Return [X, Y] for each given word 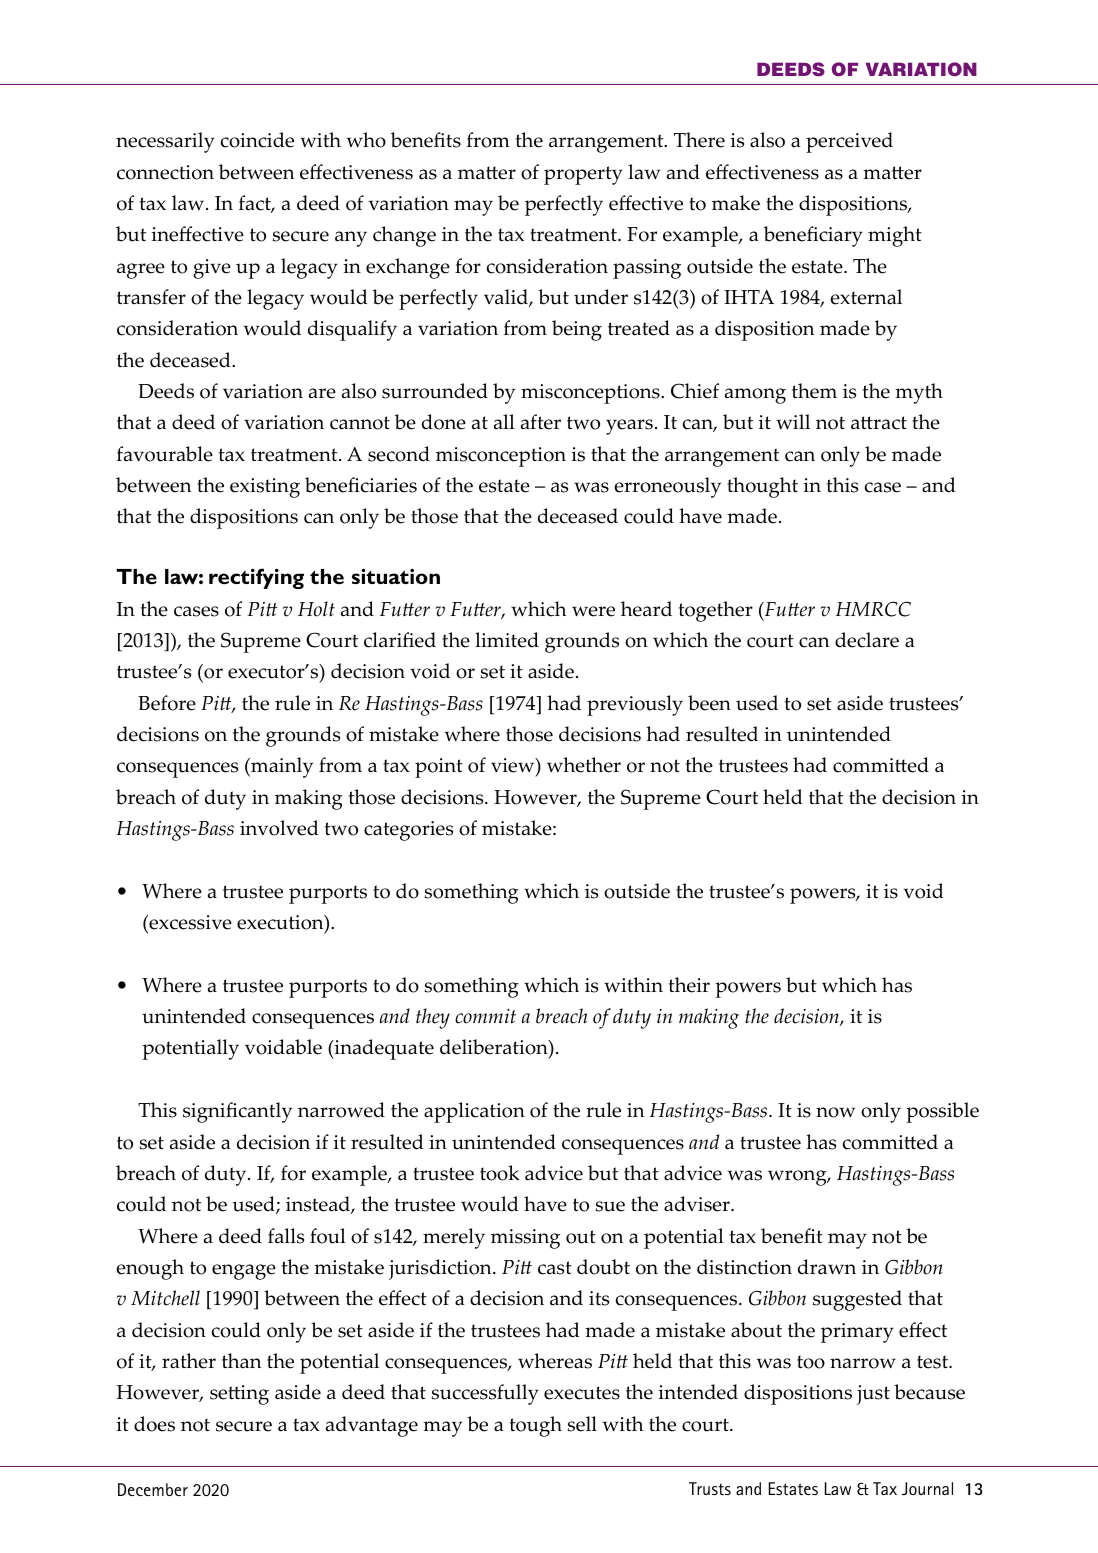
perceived [849, 142]
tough [536, 1426]
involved [279, 828]
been [709, 703]
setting [239, 1395]
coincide [257, 140]
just [873, 1395]
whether [584, 765]
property [583, 175]
